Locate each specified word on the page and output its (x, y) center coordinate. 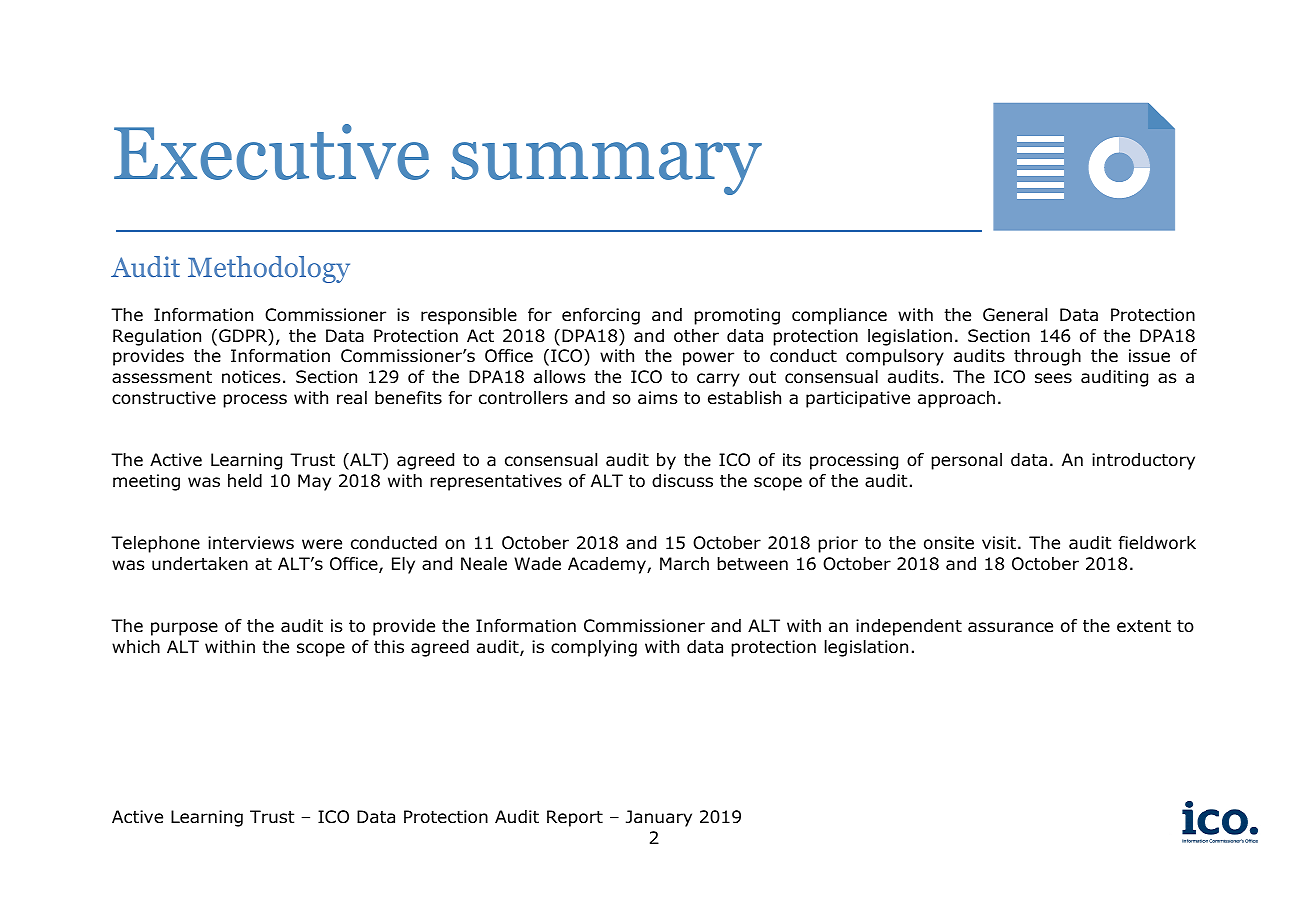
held (245, 481)
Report (575, 818)
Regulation (157, 337)
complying (594, 648)
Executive (271, 152)
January (659, 818)
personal (966, 461)
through (1047, 357)
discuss (682, 481)
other (696, 336)
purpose (184, 629)
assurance (1010, 627)
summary (607, 168)
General (1015, 315)
